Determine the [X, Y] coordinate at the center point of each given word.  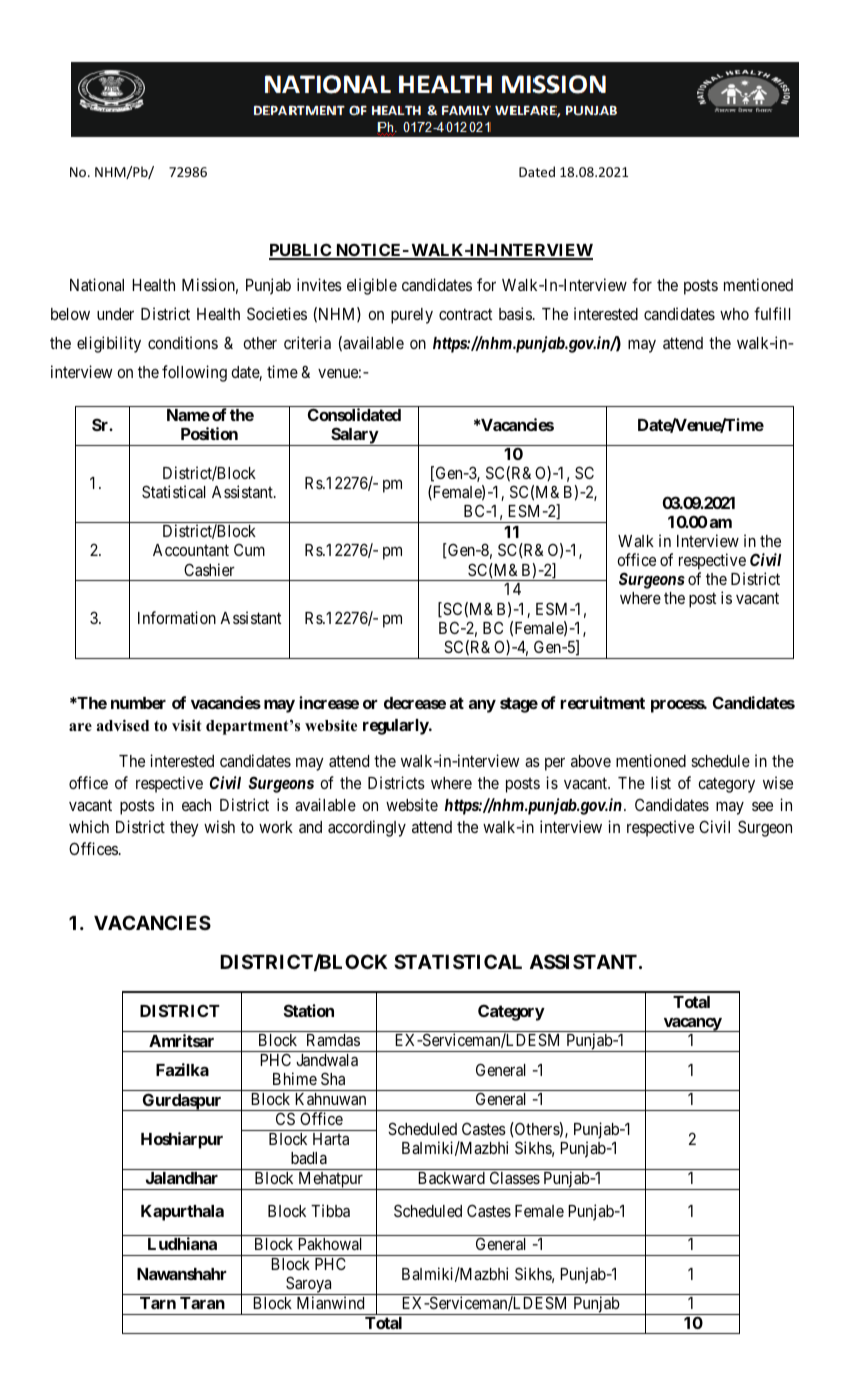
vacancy [692, 1025]
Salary [354, 436]
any [482, 706]
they [184, 829]
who [734, 314]
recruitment [602, 702]
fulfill [772, 313]
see [762, 806]
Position [209, 433]
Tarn [158, 1303]
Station [309, 1010]
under [115, 314]
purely [412, 316]
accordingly [367, 828]
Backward [451, 1178]
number [138, 703]
